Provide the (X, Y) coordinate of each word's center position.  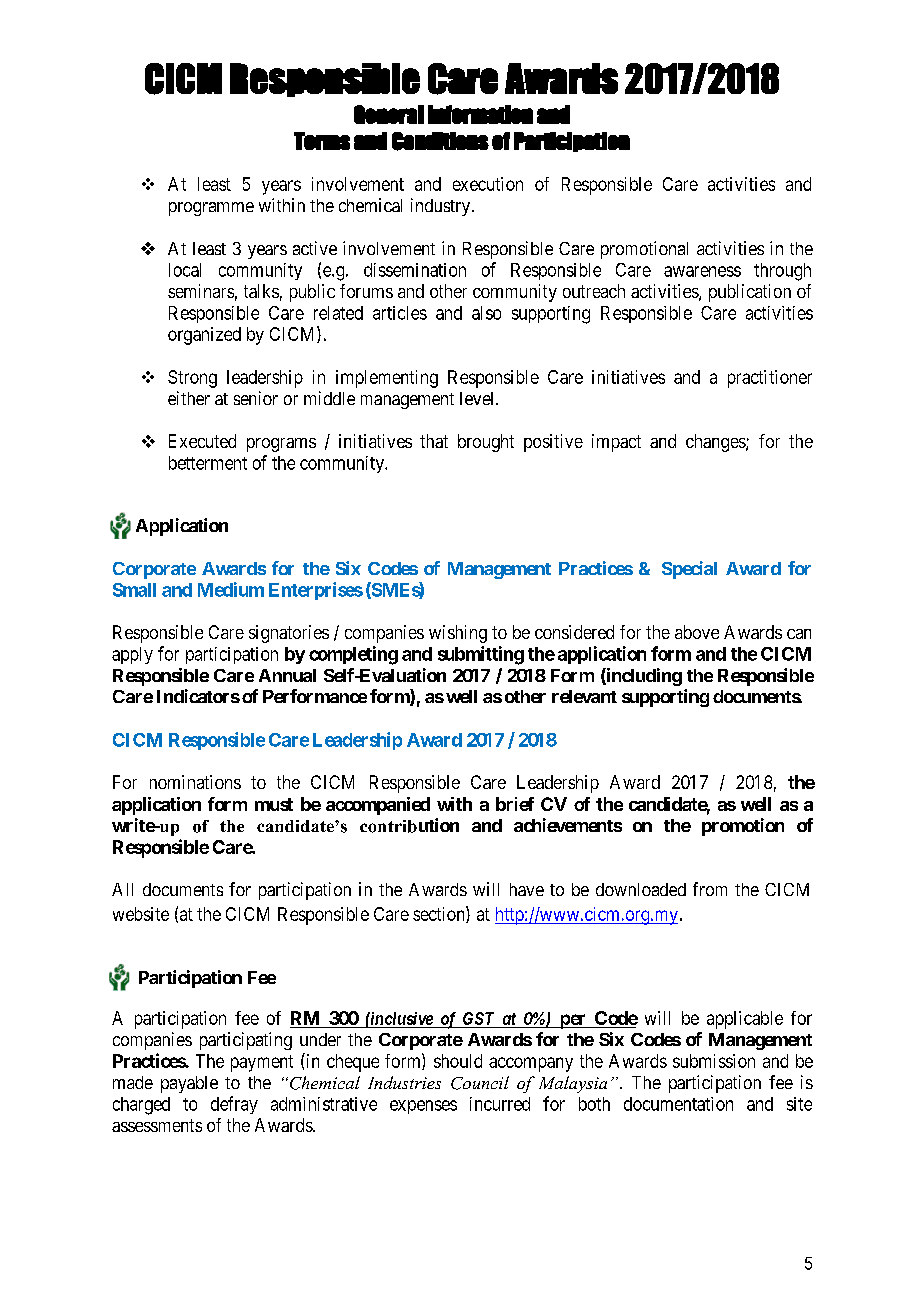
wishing (458, 634)
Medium (231, 589)
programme (211, 209)
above (697, 632)
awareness (702, 271)
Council (480, 1083)
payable (189, 1084)
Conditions (440, 141)
